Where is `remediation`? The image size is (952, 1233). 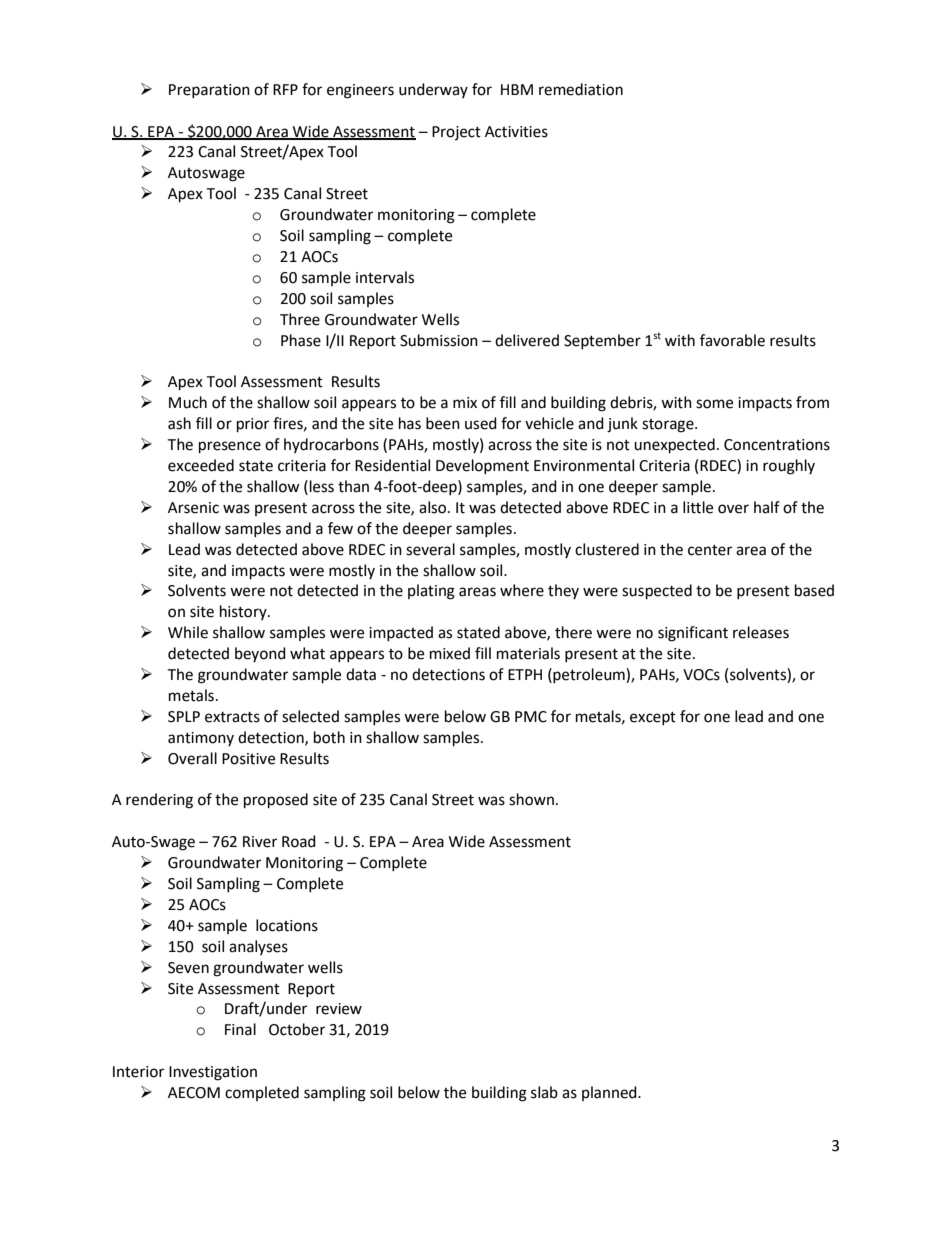
remediation is located at coordinates (581, 89).
